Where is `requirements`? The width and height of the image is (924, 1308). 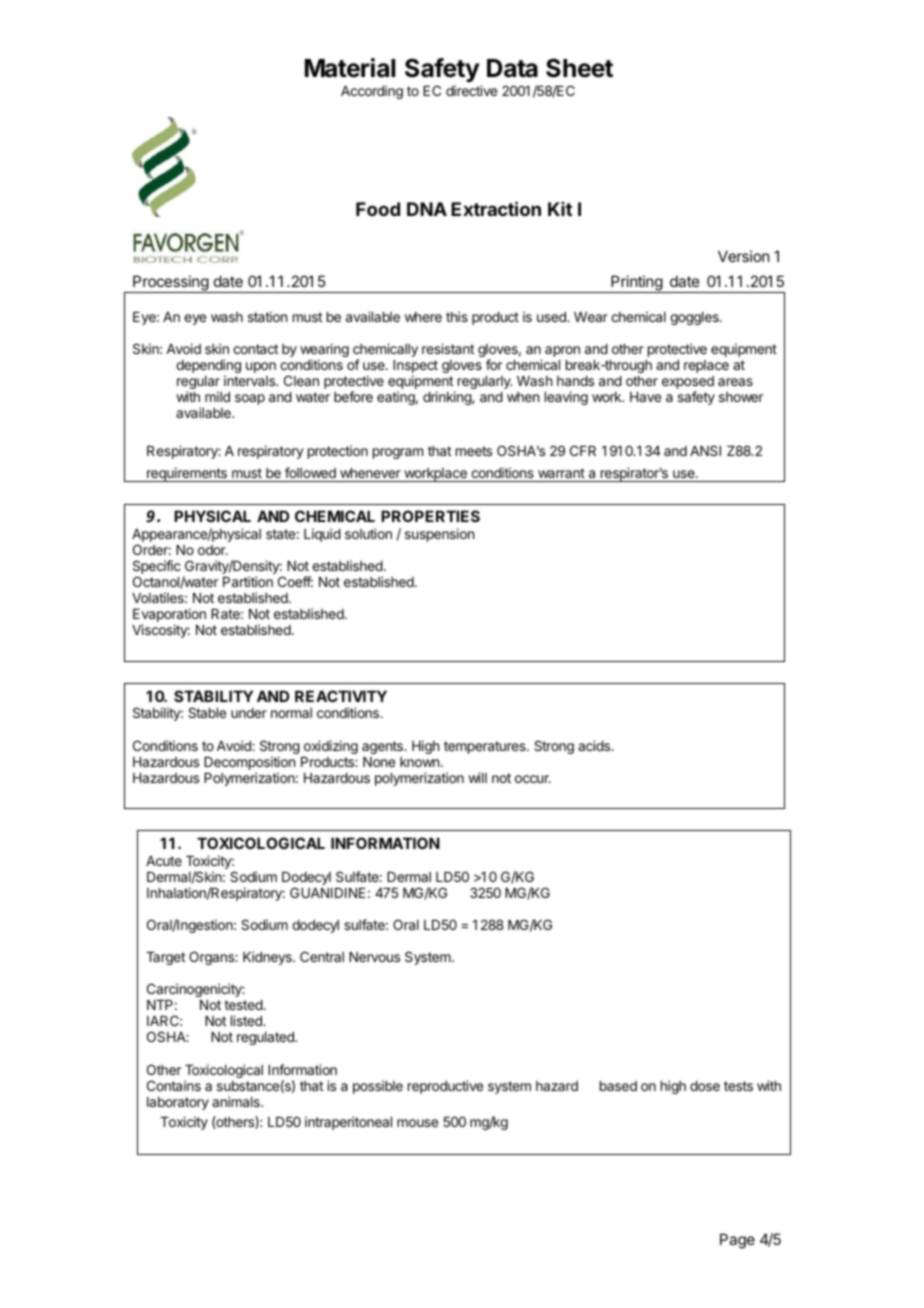 requirements is located at coordinates (187, 474).
